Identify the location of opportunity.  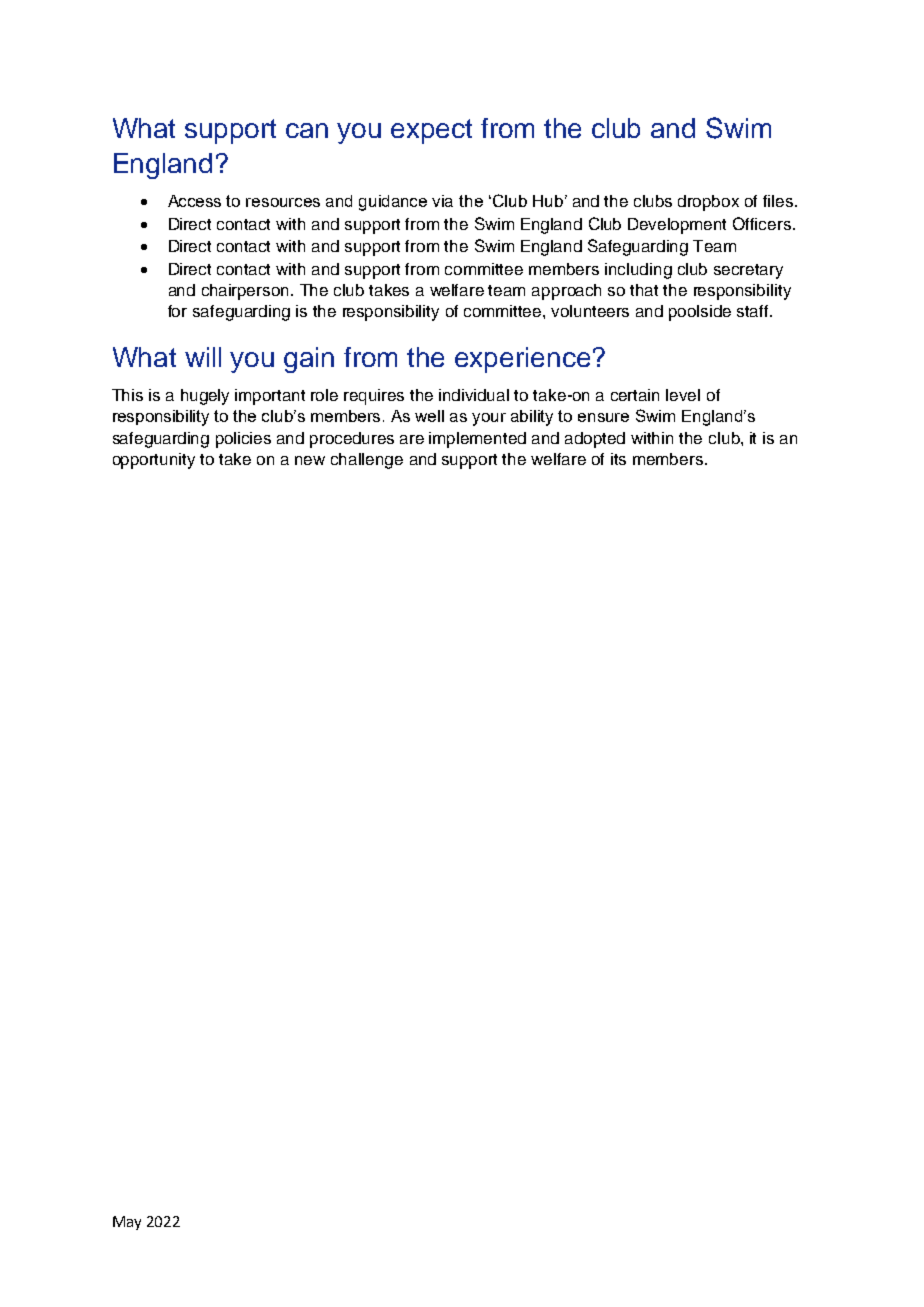
(154, 461).
